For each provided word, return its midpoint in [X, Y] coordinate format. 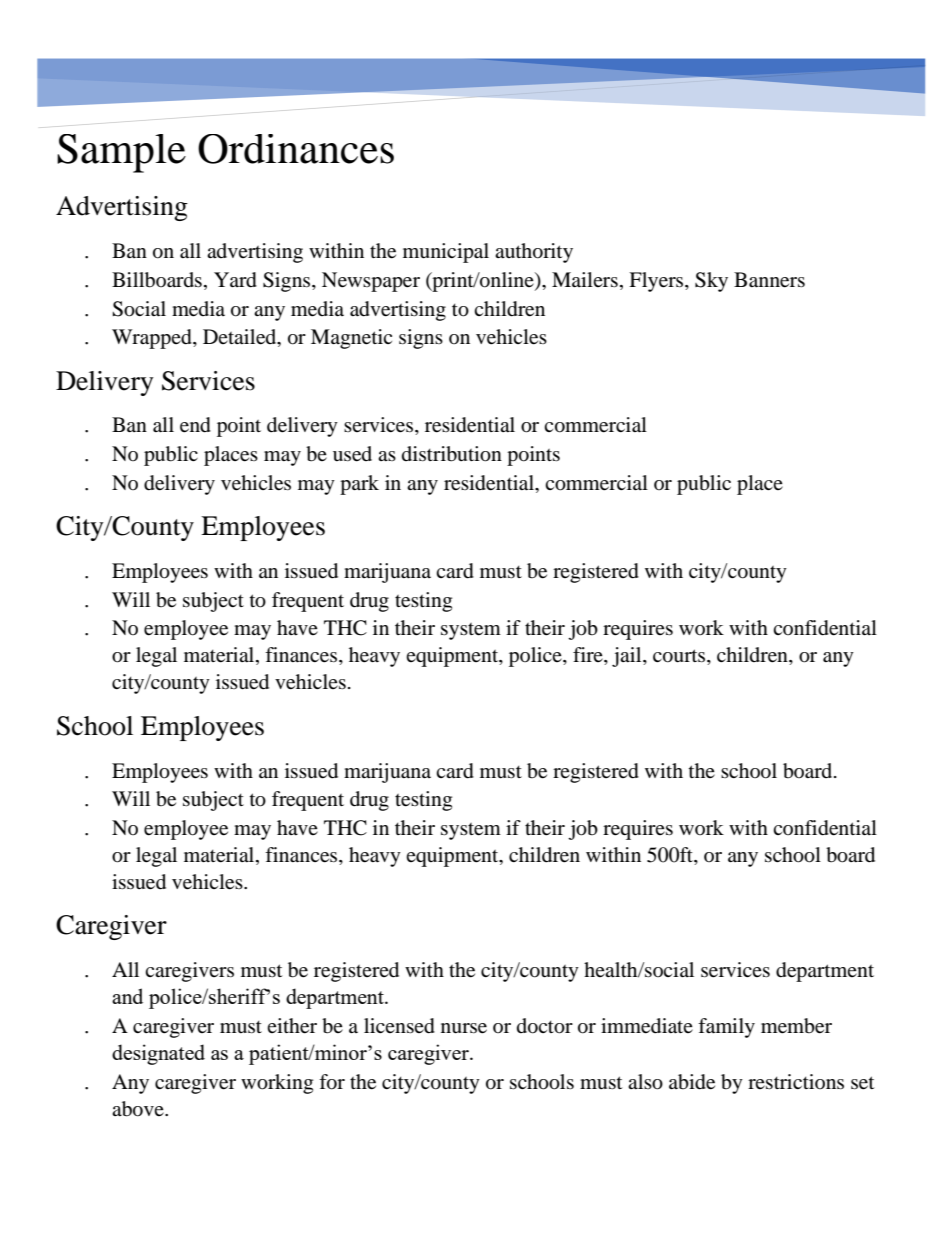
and [127, 996]
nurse [464, 1028]
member [796, 1026]
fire [589, 656]
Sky [711, 282]
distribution [452, 454]
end [195, 425]
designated [158, 1054]
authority [534, 253]
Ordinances [296, 149]
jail [628, 657]
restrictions [796, 1081]
